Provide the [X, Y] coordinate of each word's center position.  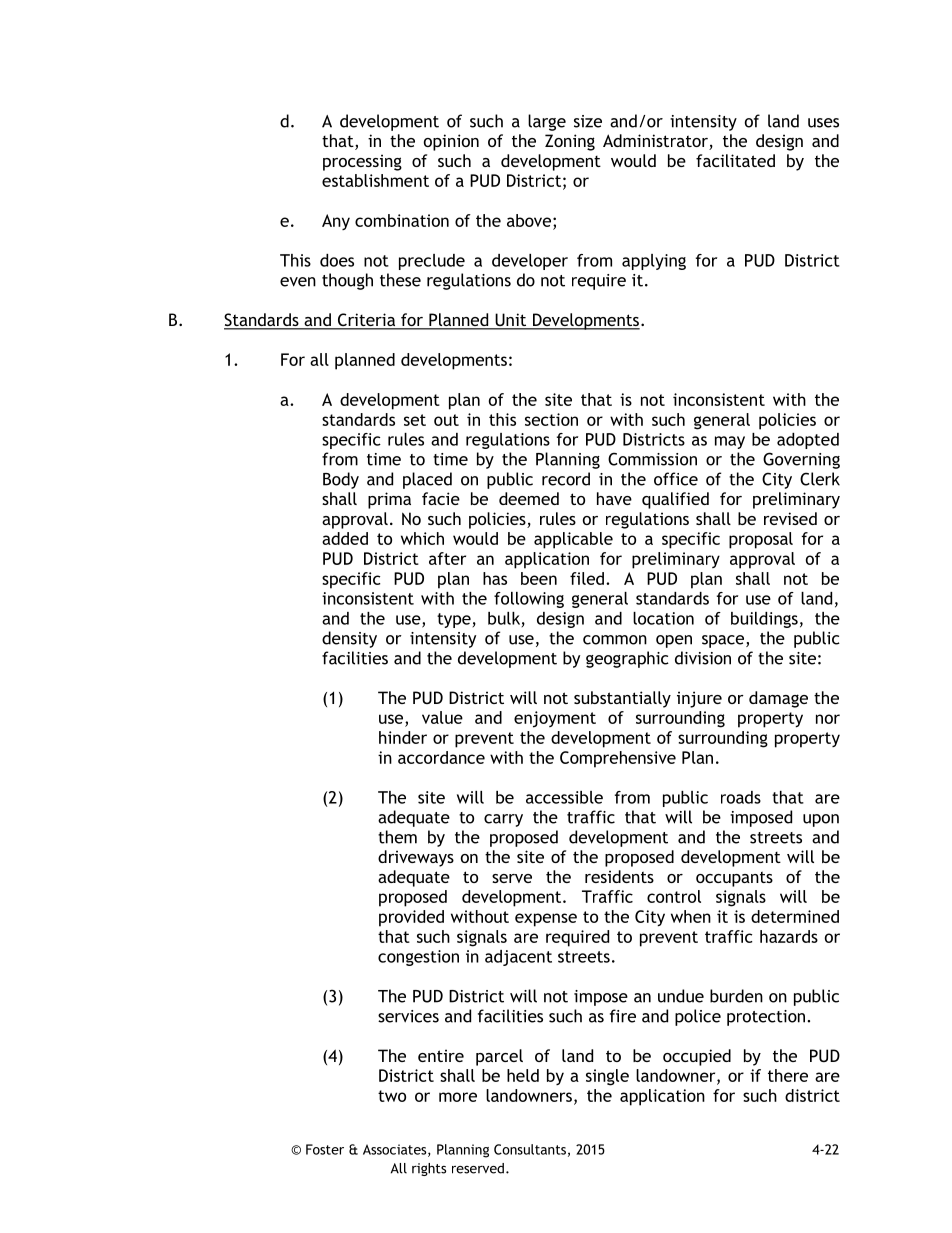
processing [362, 162]
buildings [764, 620]
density [349, 639]
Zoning [570, 142]
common [615, 640]
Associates [396, 1150]
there [788, 1075]
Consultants [530, 1149]
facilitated [735, 160]
